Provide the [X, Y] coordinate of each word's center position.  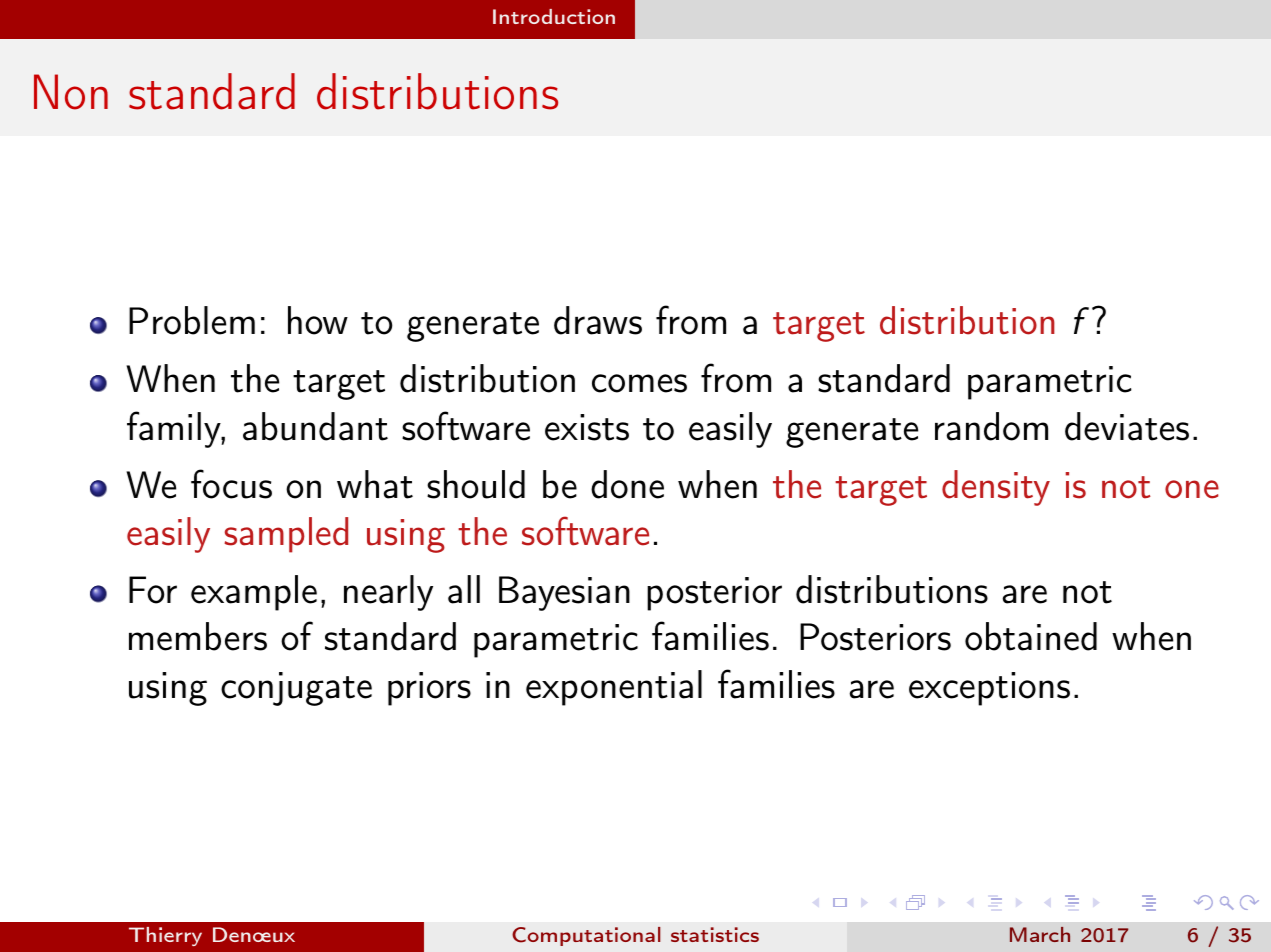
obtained [1031, 636]
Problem [192, 320]
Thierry [165, 936]
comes [639, 383]
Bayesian [564, 593]
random [991, 426]
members [198, 636]
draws [598, 320]
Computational [586, 936]
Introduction [554, 16]
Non [71, 92]
